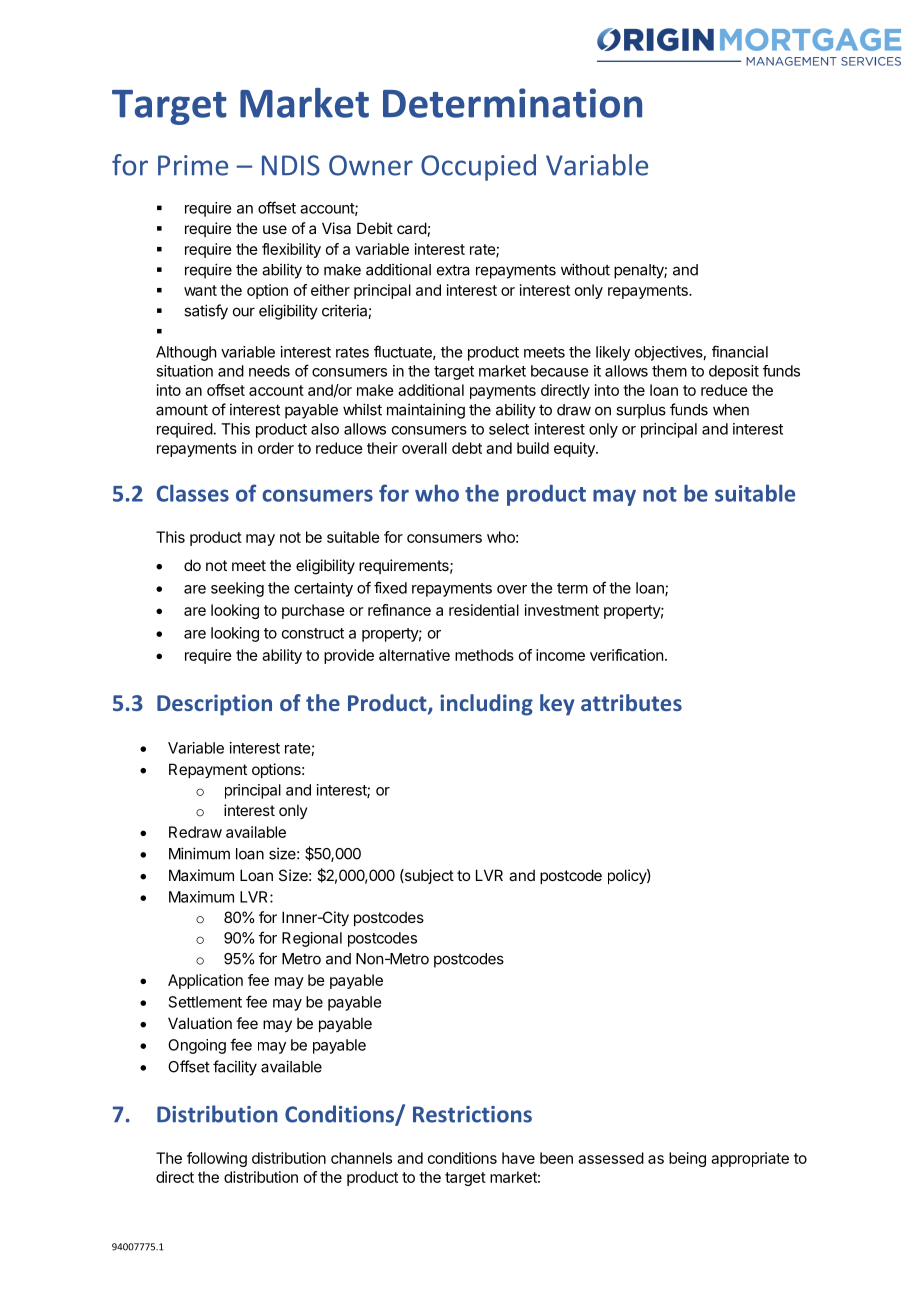 The height and width of the page is (1308, 924). Describe the element at coordinates (626, 655) in the page. I see `verification` at that location.
